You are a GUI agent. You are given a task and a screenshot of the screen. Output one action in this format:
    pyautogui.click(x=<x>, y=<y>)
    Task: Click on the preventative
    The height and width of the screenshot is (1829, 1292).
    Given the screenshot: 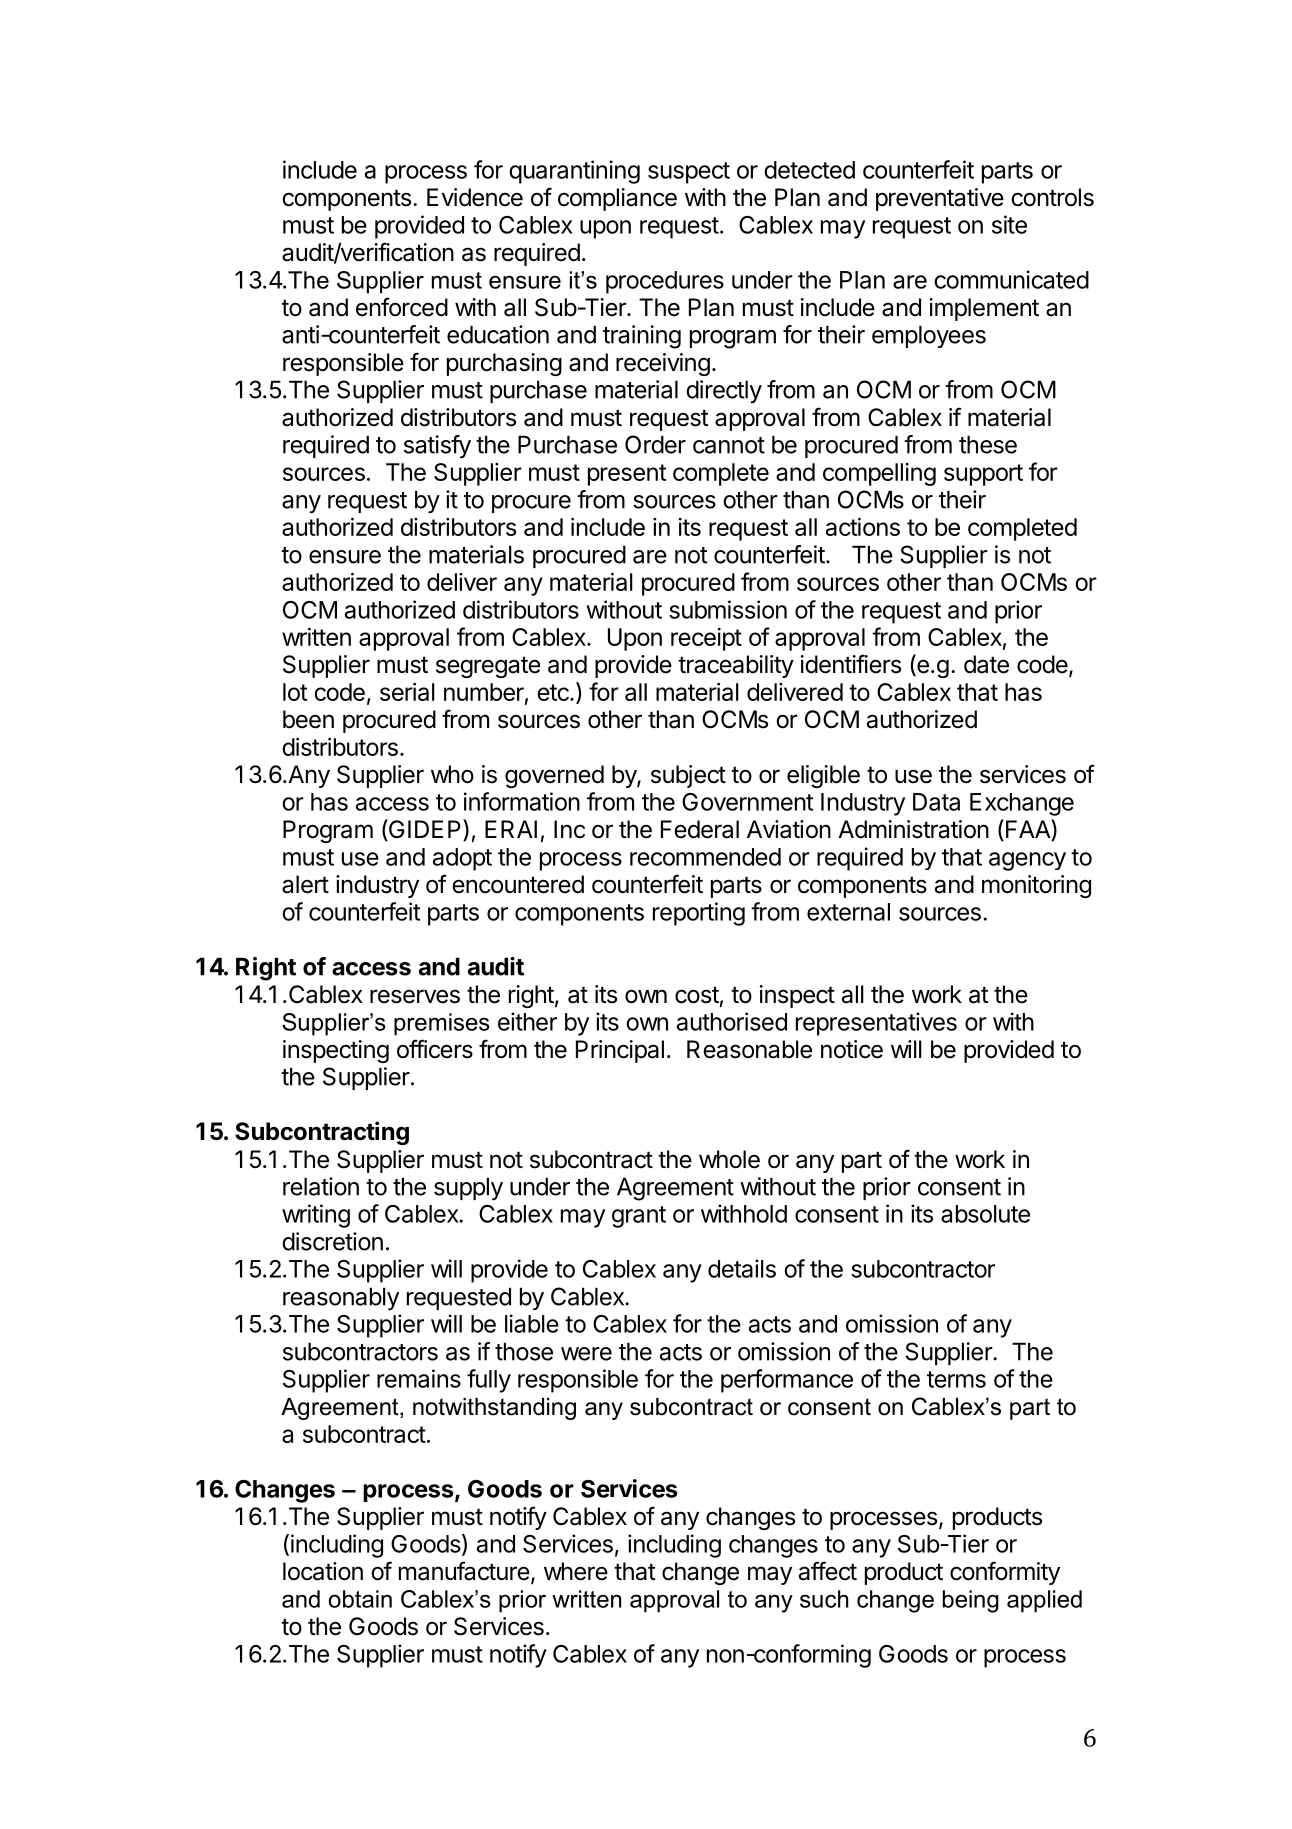 What is the action you would take?
    pyautogui.click(x=940, y=199)
